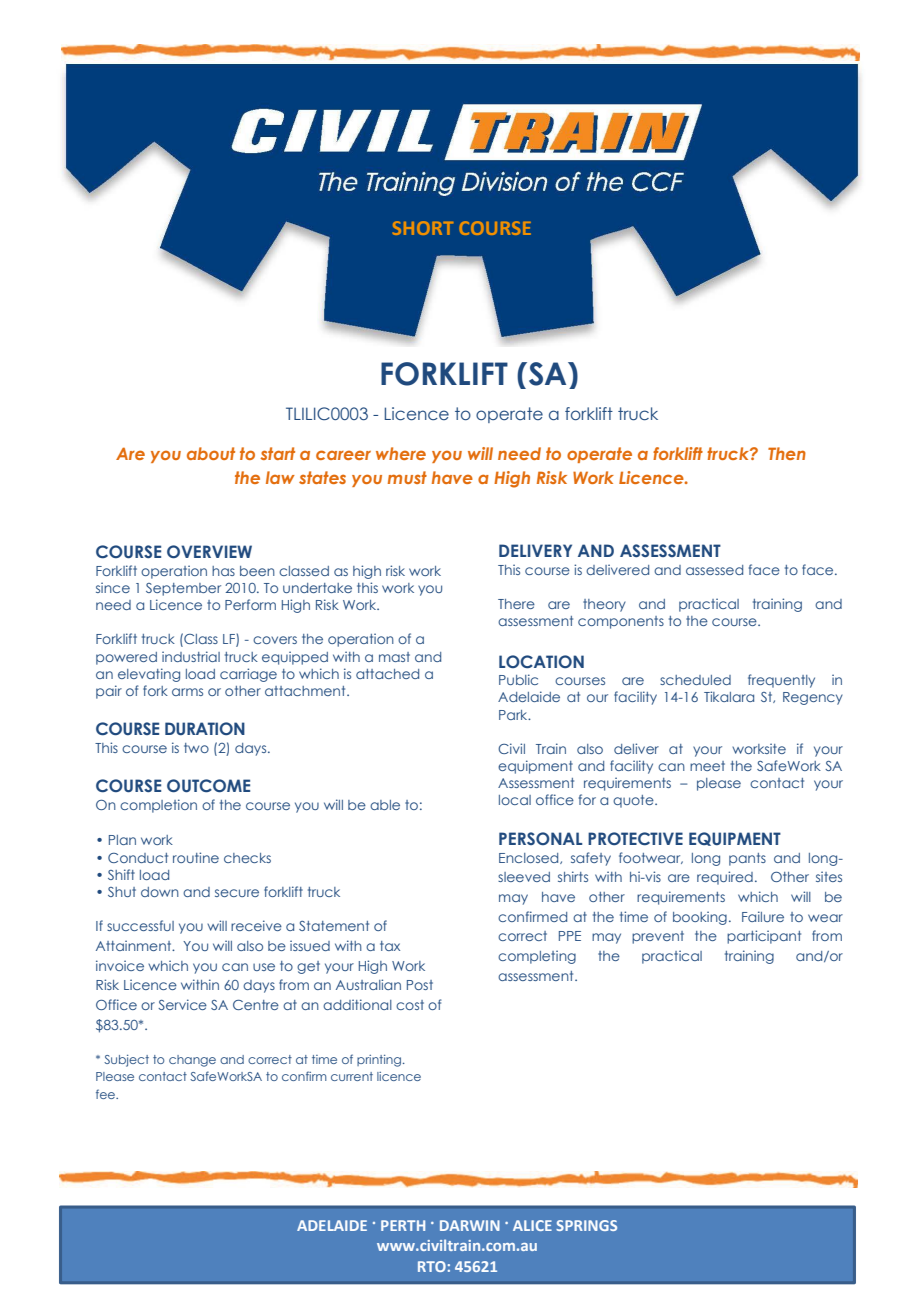  I want to click on tax, so click(390, 946).
